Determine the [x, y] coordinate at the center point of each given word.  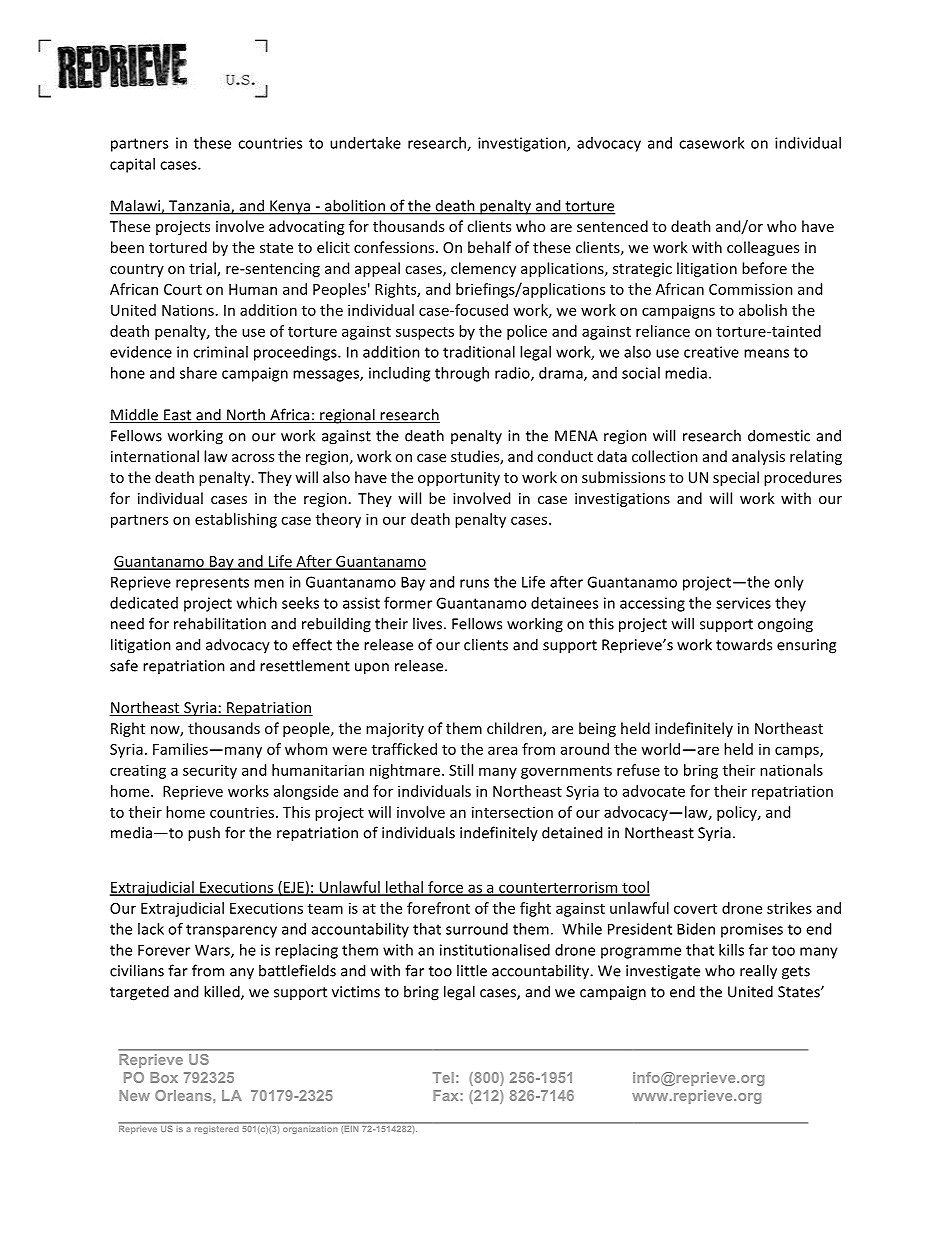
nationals [791, 770]
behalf [489, 247]
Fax [445, 1095]
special [736, 478]
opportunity [459, 479]
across [253, 458]
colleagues [763, 248]
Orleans [184, 1095]
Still [461, 770]
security [210, 772]
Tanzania [199, 207]
